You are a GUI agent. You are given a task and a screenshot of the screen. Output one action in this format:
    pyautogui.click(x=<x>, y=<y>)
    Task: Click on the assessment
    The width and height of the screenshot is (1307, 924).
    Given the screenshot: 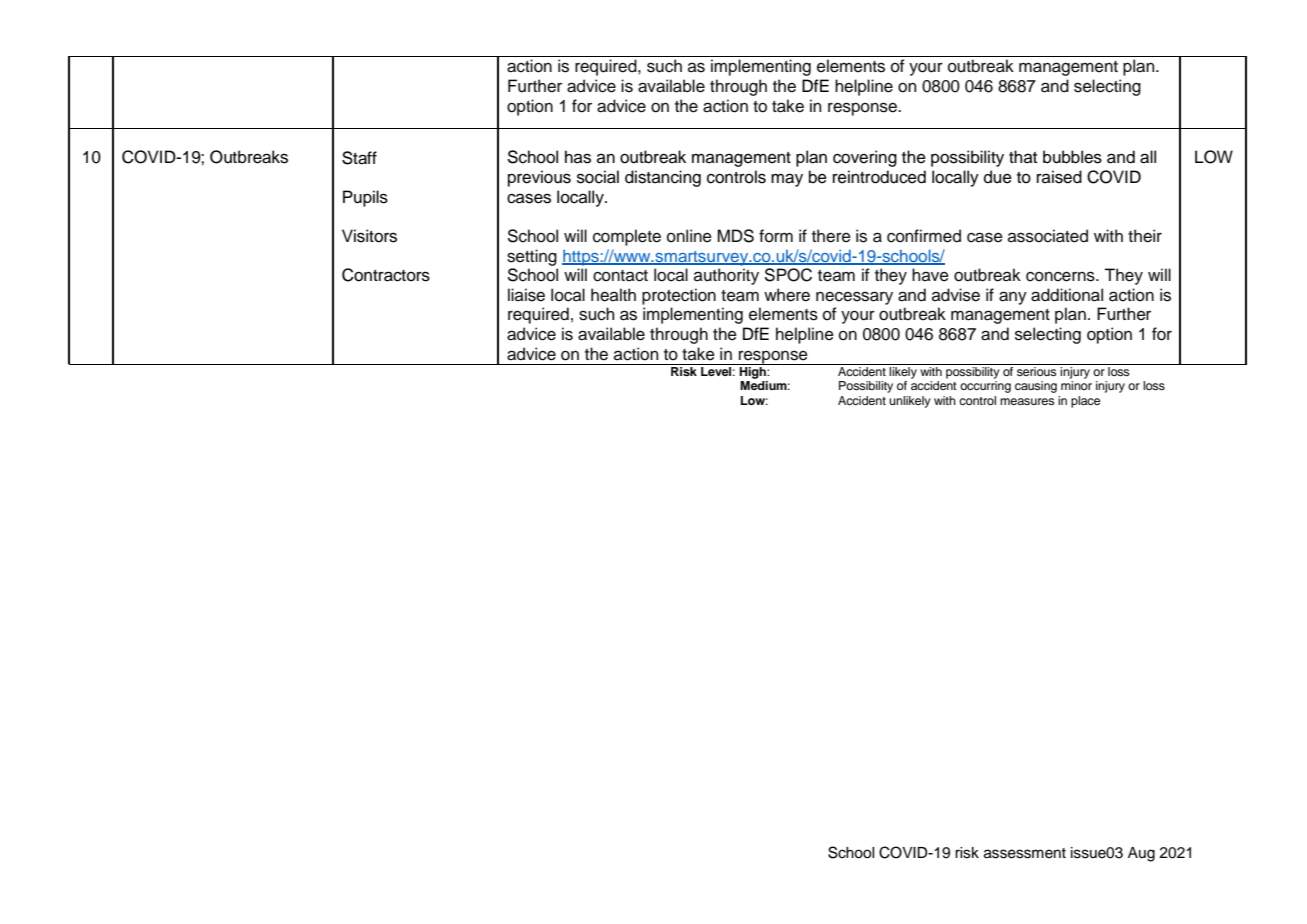 What is the action you would take?
    pyautogui.click(x=1025, y=853)
